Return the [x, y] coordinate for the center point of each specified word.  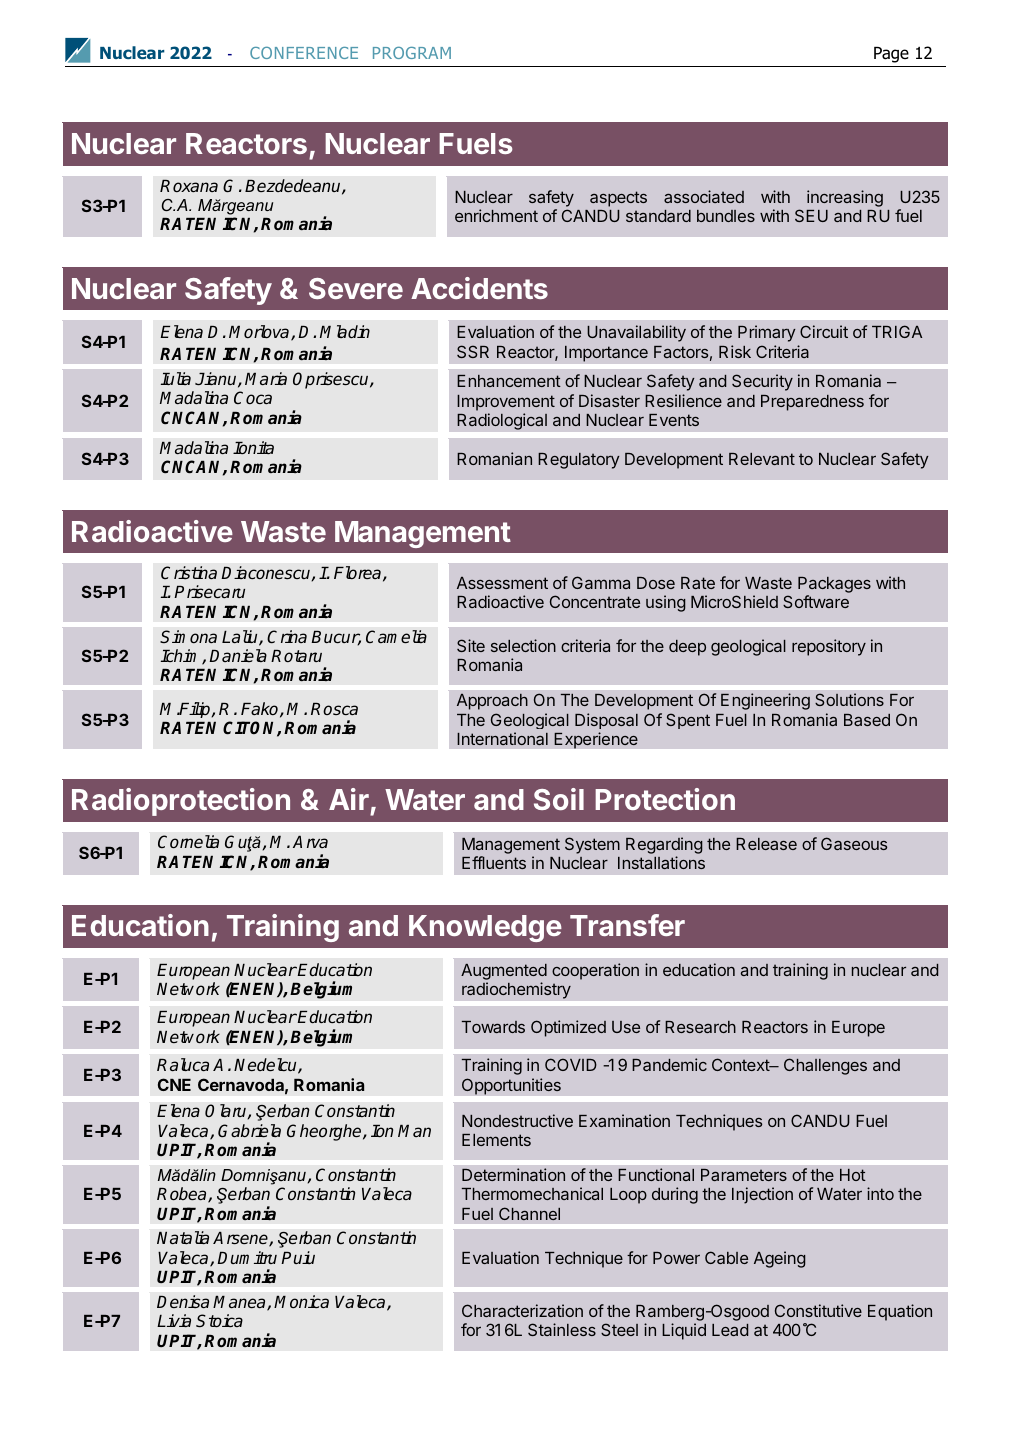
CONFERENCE [304, 53]
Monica [301, 1301]
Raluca [183, 1064]
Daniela [238, 655]
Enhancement [509, 381]
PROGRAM [412, 53]
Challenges [825, 1066]
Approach [492, 702]
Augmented [504, 972]
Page [891, 55]
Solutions [849, 699]
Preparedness [812, 403]
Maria [266, 378]
